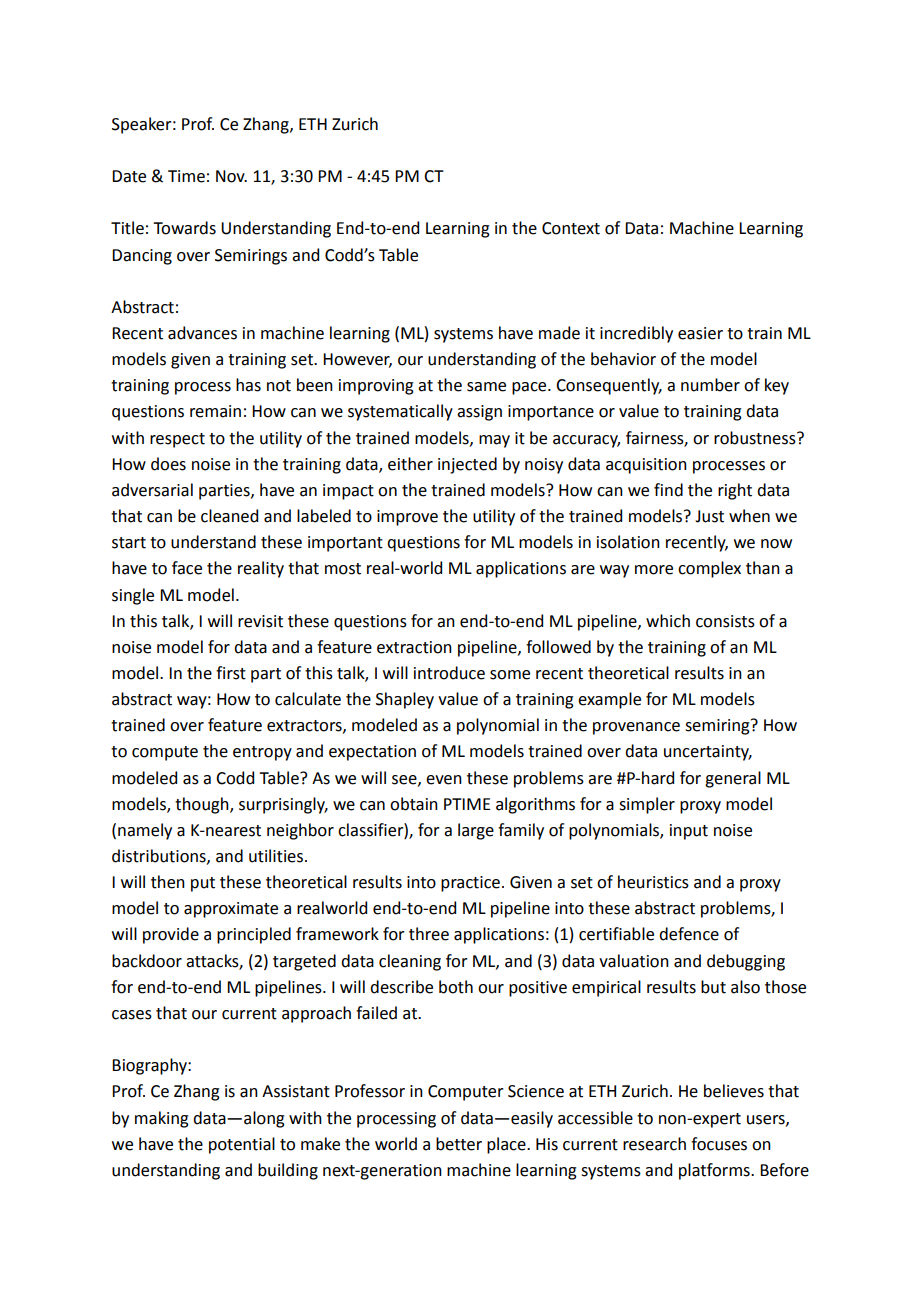 Image resolution: width=924 pixels, height=1307 pixels. Describe the element at coordinates (756, 438) in the page. I see `robustness` at that location.
